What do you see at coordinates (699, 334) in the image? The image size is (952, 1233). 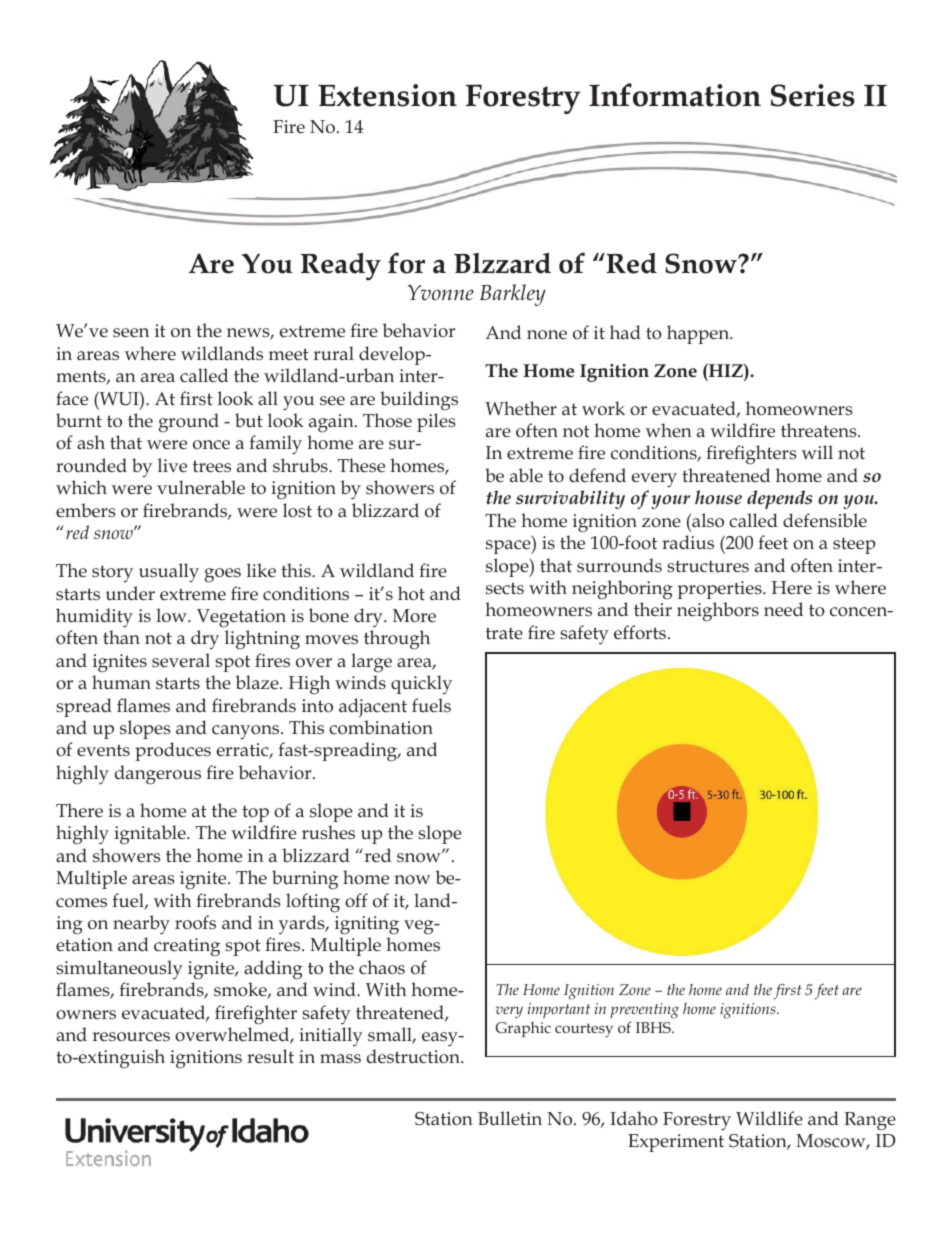 I see `happen` at bounding box center [699, 334].
